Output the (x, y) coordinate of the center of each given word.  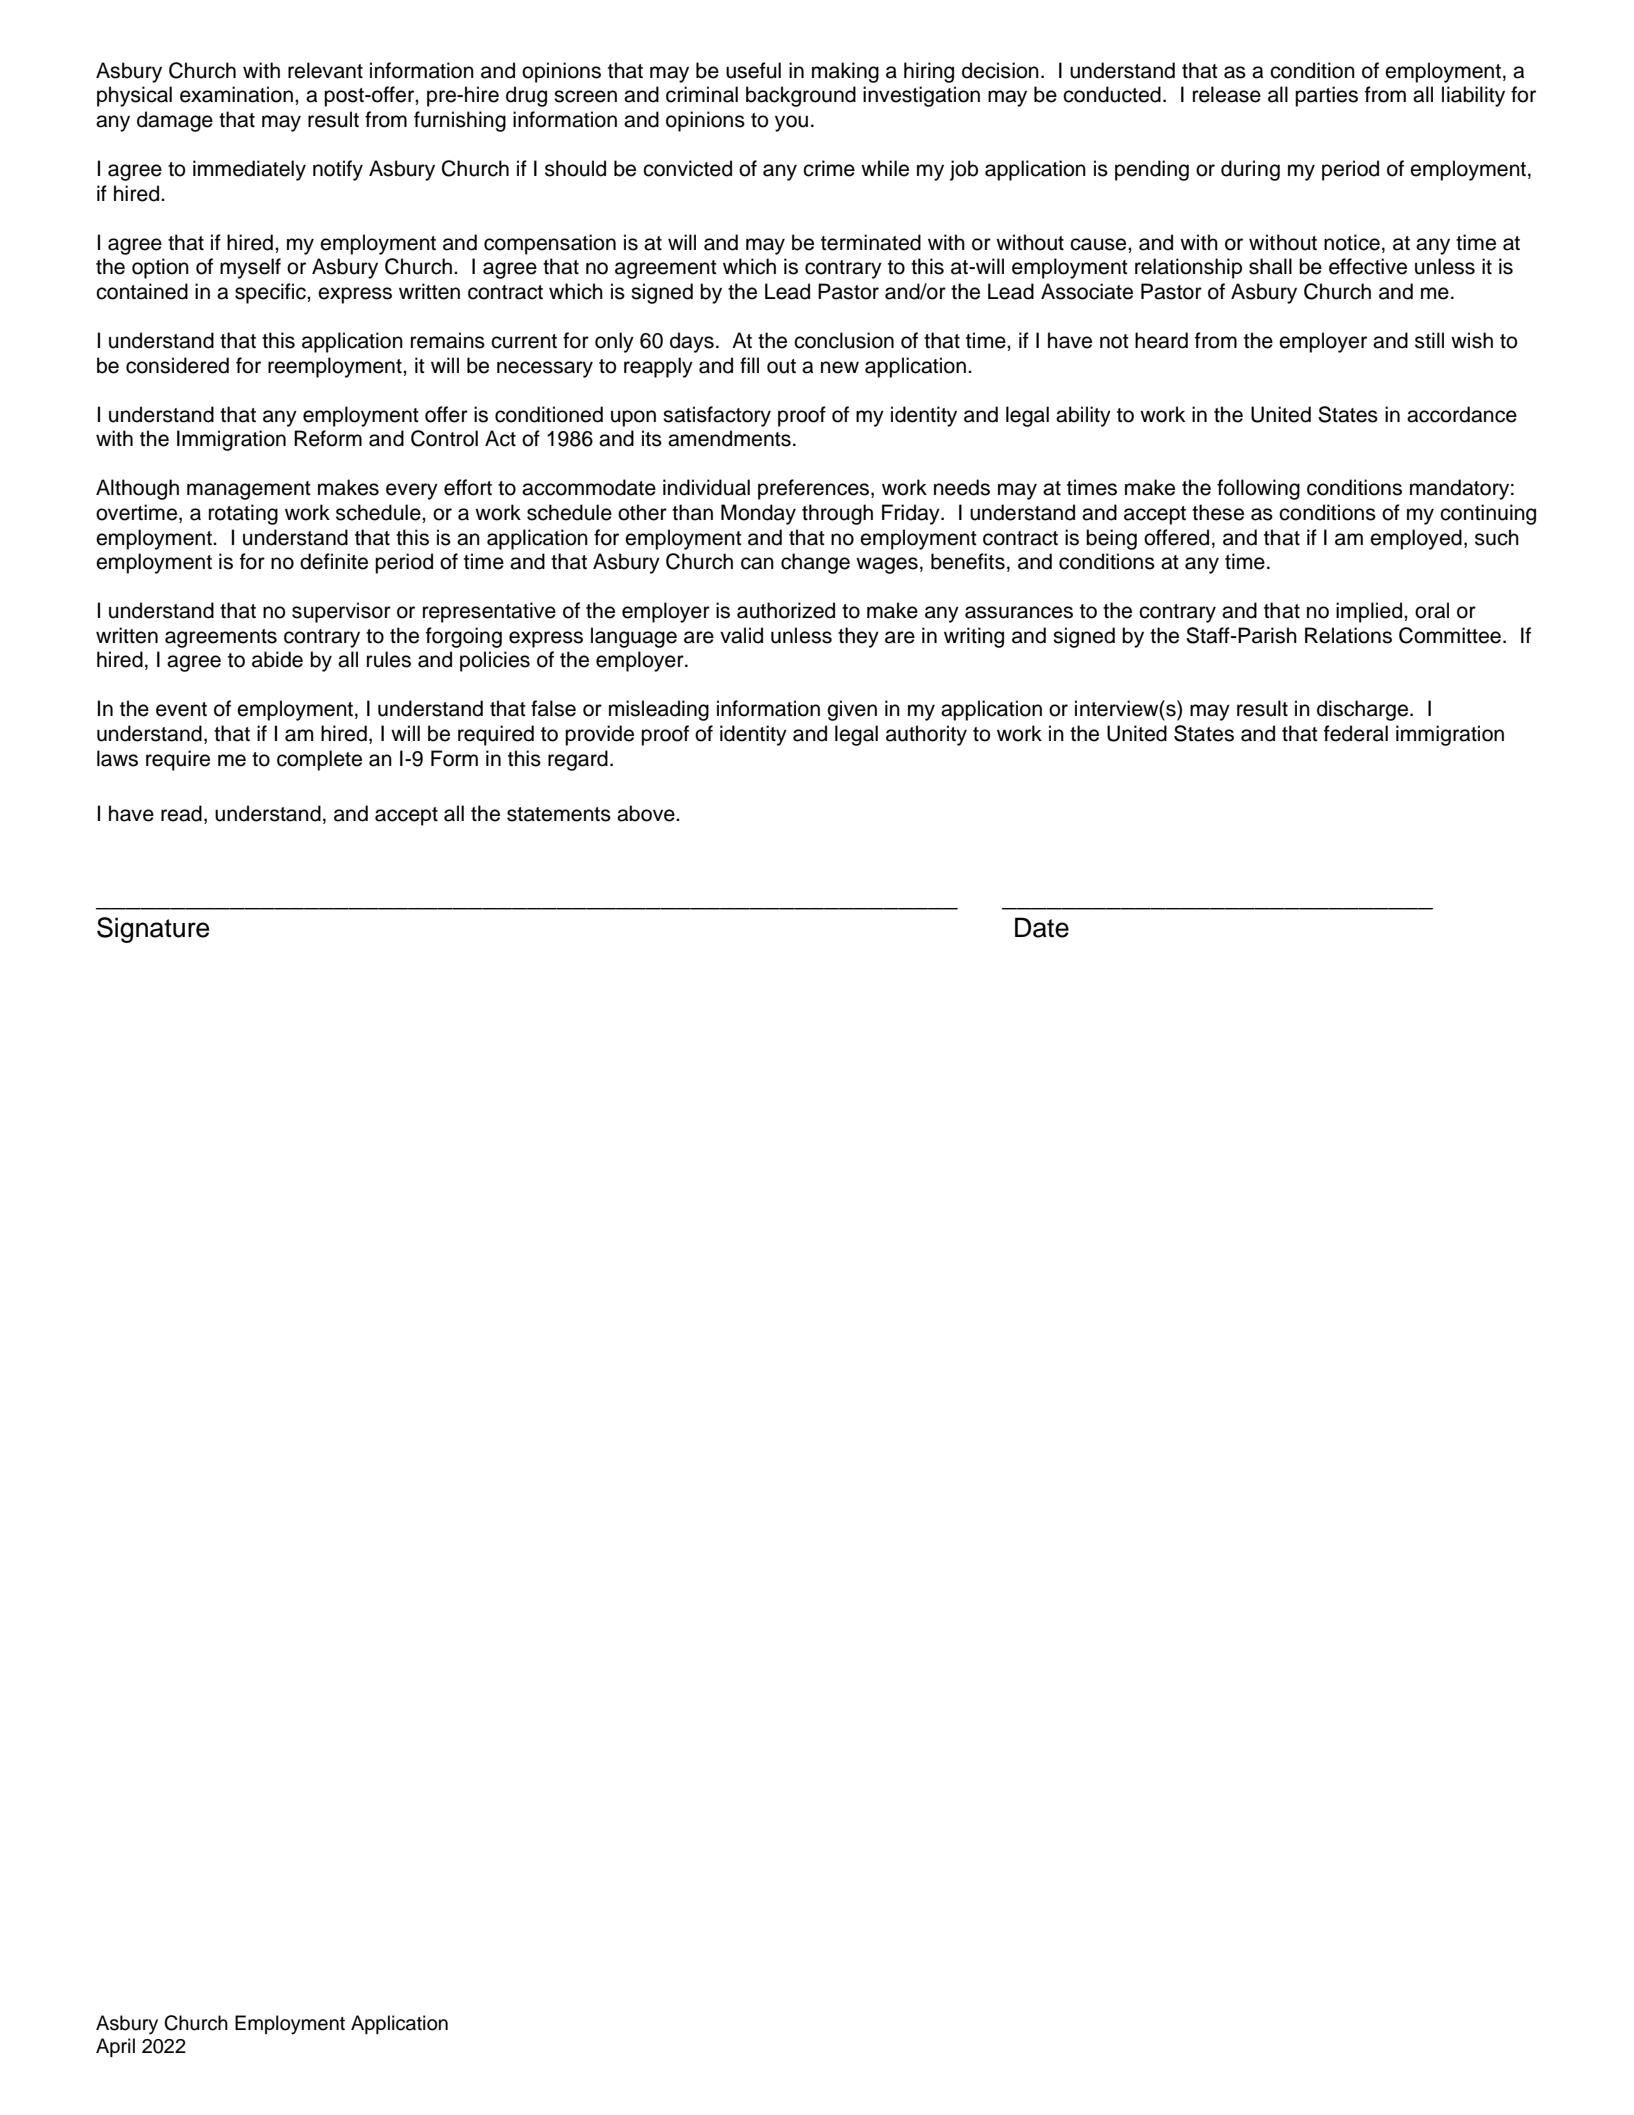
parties (1326, 96)
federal (1356, 733)
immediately (249, 170)
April (115, 2047)
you (791, 123)
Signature (153, 930)
